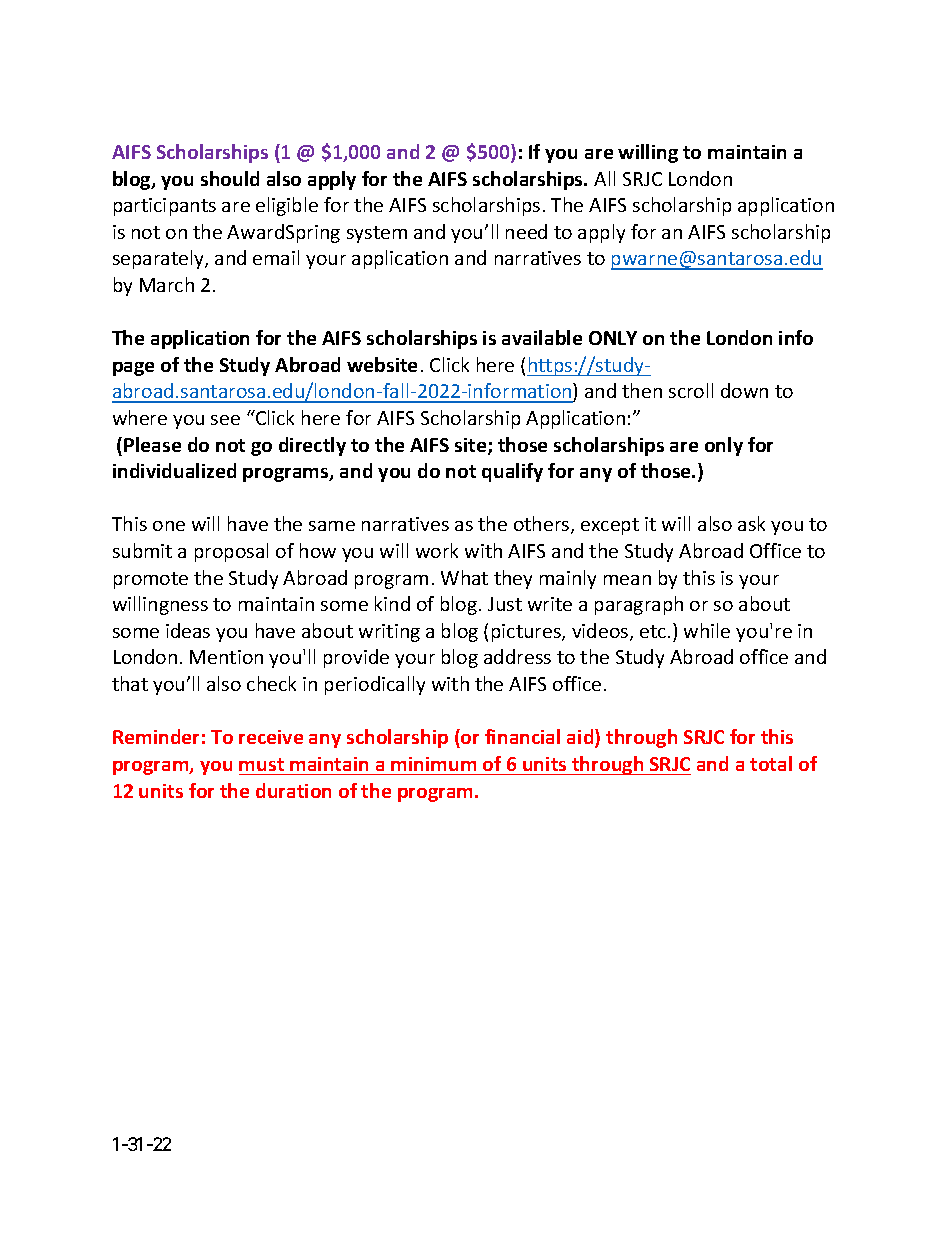 Image resolution: width=952 pixels, height=1233 pixels. I want to click on need, so click(526, 231).
